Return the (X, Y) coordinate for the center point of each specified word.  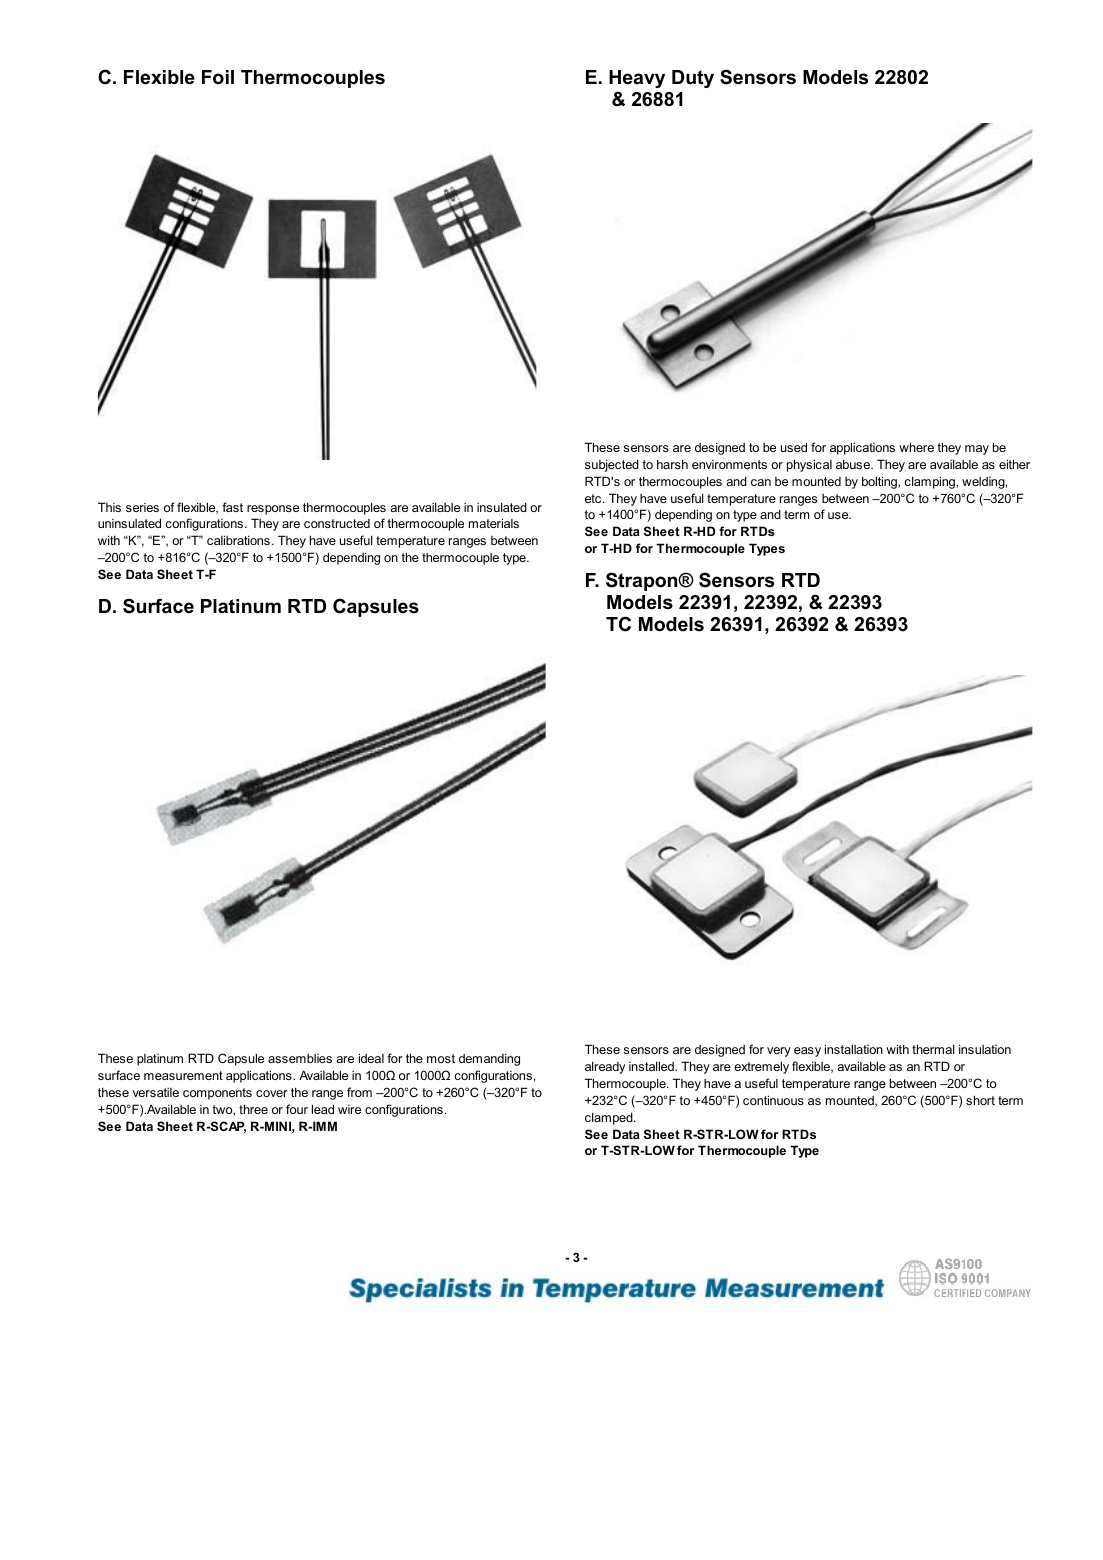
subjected (612, 465)
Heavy (637, 79)
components (217, 1094)
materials (494, 523)
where (916, 447)
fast (232, 507)
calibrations (238, 540)
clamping (930, 482)
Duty (693, 79)
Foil (218, 77)
